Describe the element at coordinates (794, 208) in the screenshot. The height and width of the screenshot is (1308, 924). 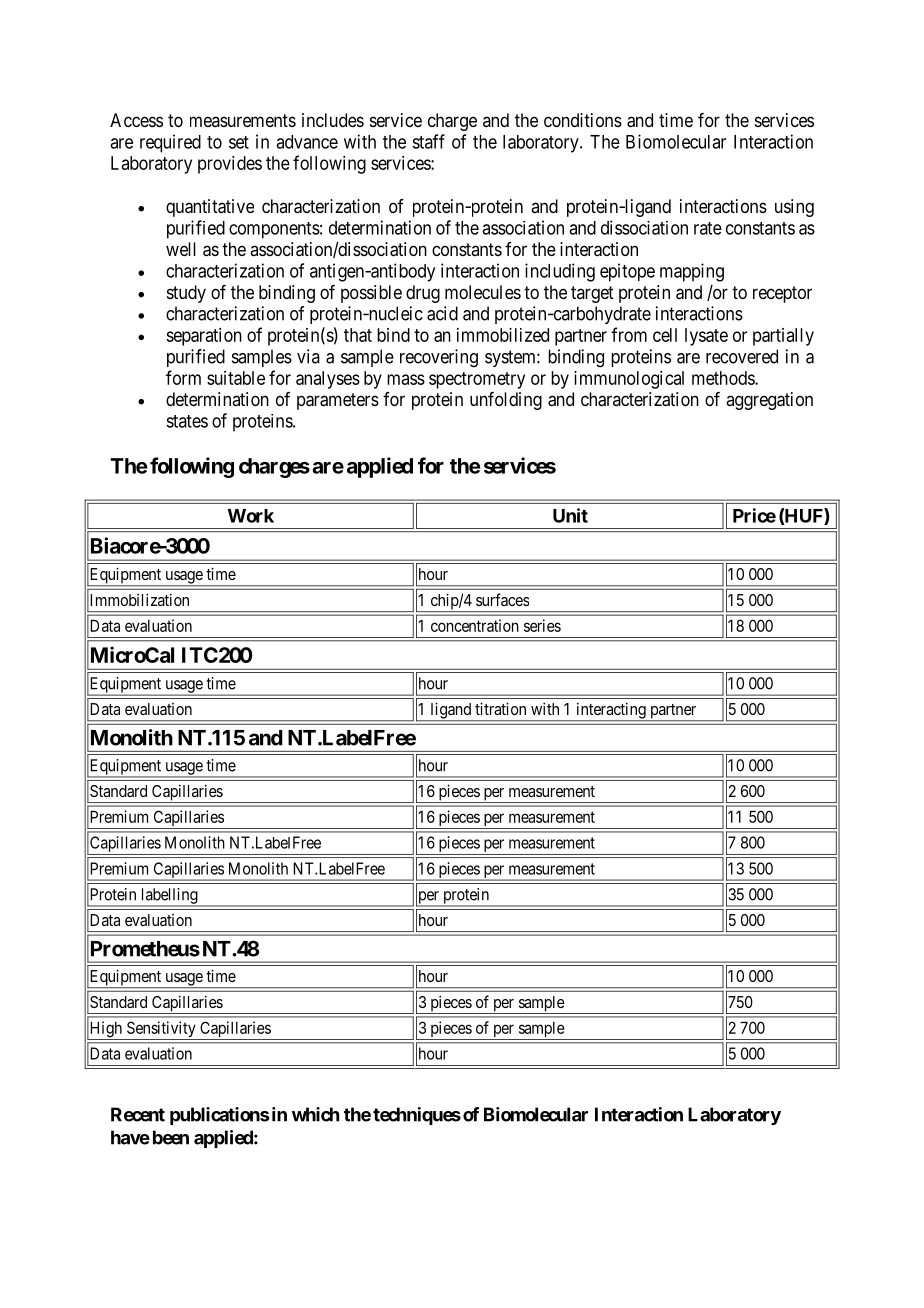
I see `using` at that location.
